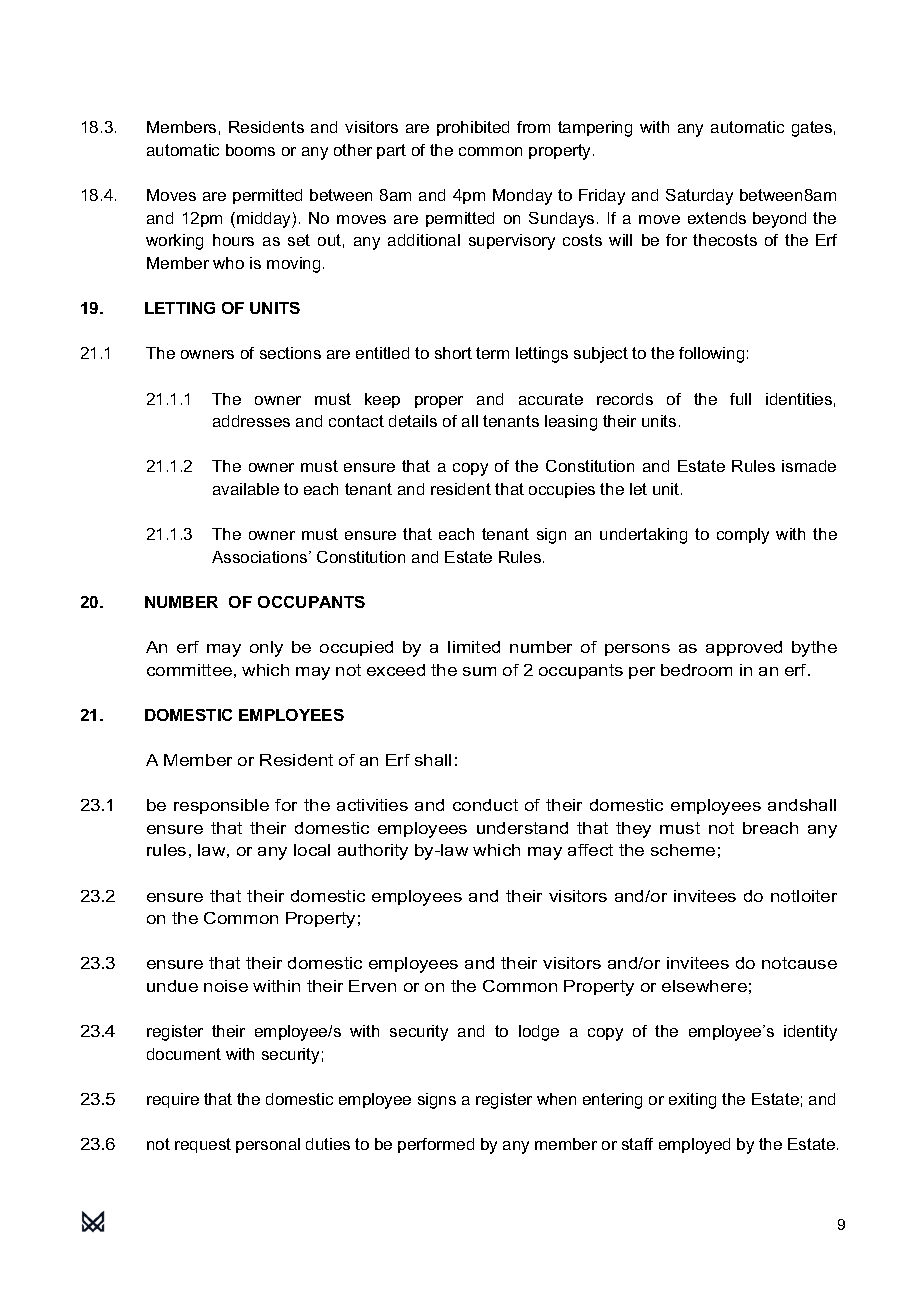 This image has width=924, height=1308. Describe the element at coordinates (436, 1145) in the image. I see `performed` at that location.
